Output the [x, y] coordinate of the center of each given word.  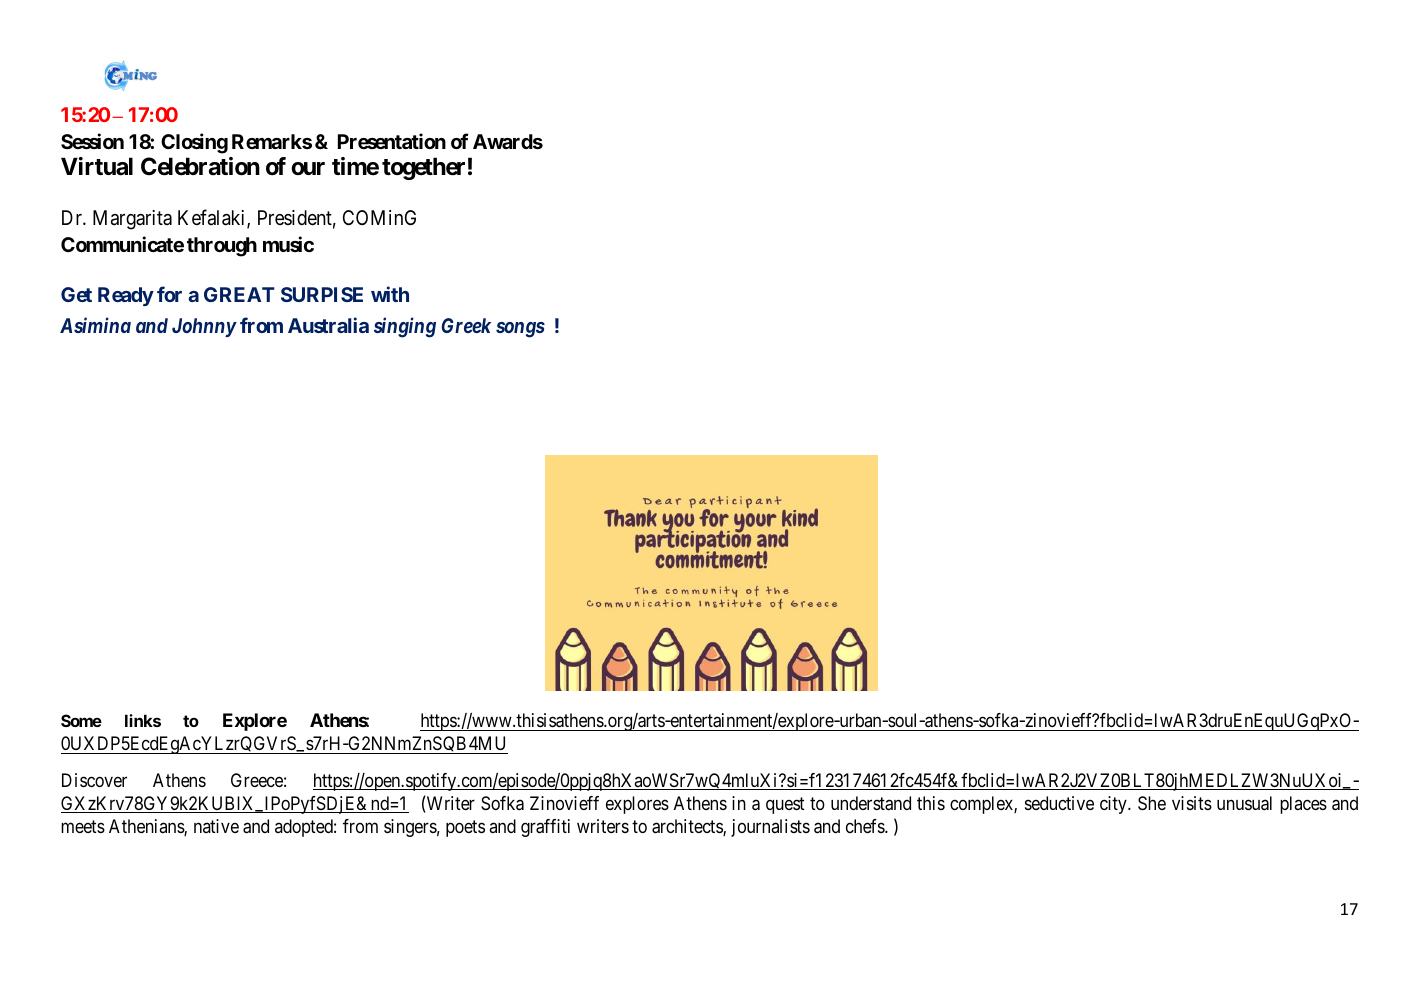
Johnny [204, 327]
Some [81, 720]
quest [785, 805]
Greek [466, 325]
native [216, 826]
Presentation [392, 141]
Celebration [200, 166]
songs [520, 330]
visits [1192, 803]
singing [405, 328]
